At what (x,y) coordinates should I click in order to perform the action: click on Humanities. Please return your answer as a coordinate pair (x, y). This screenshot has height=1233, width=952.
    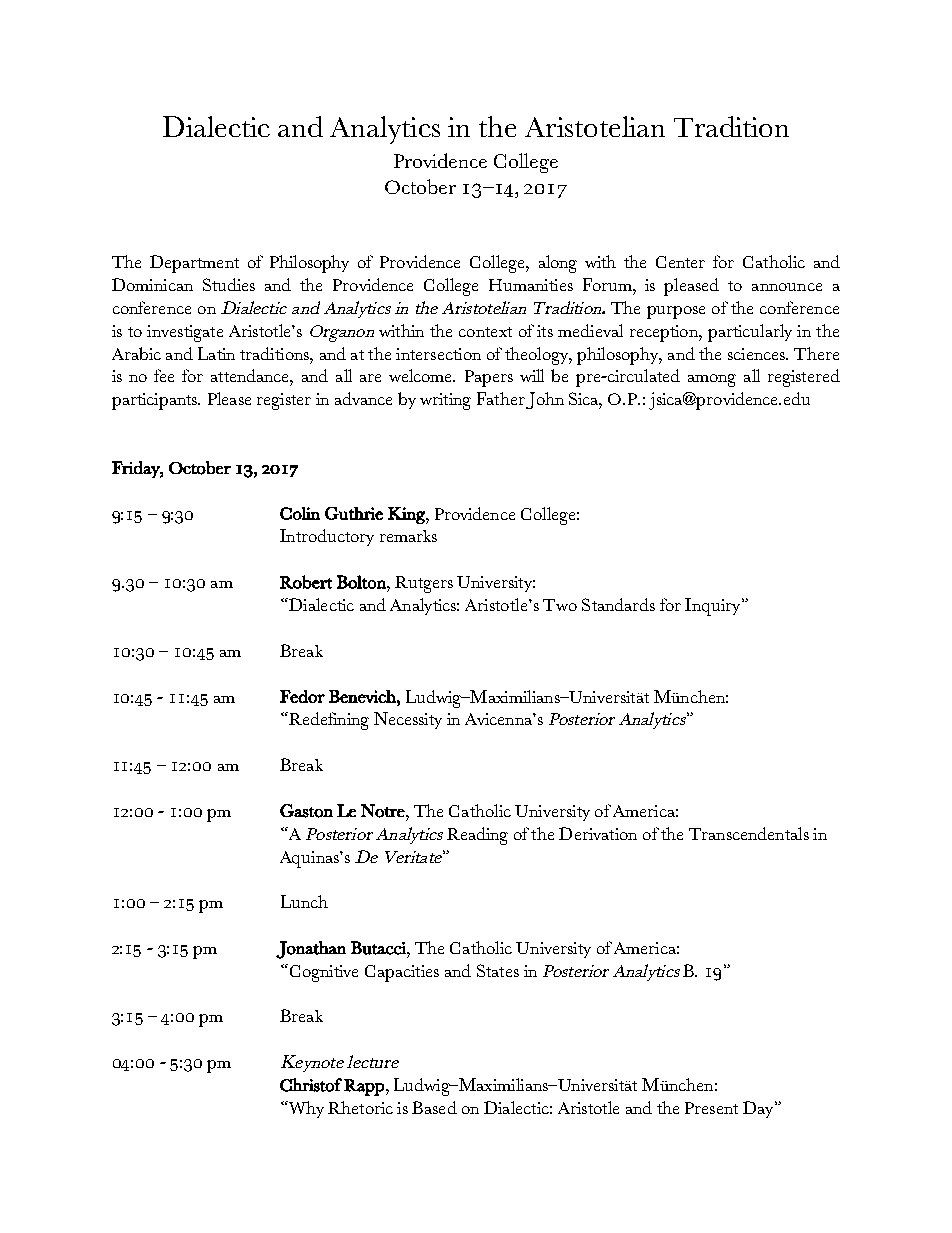
    Looking at the image, I should click on (531, 285).
